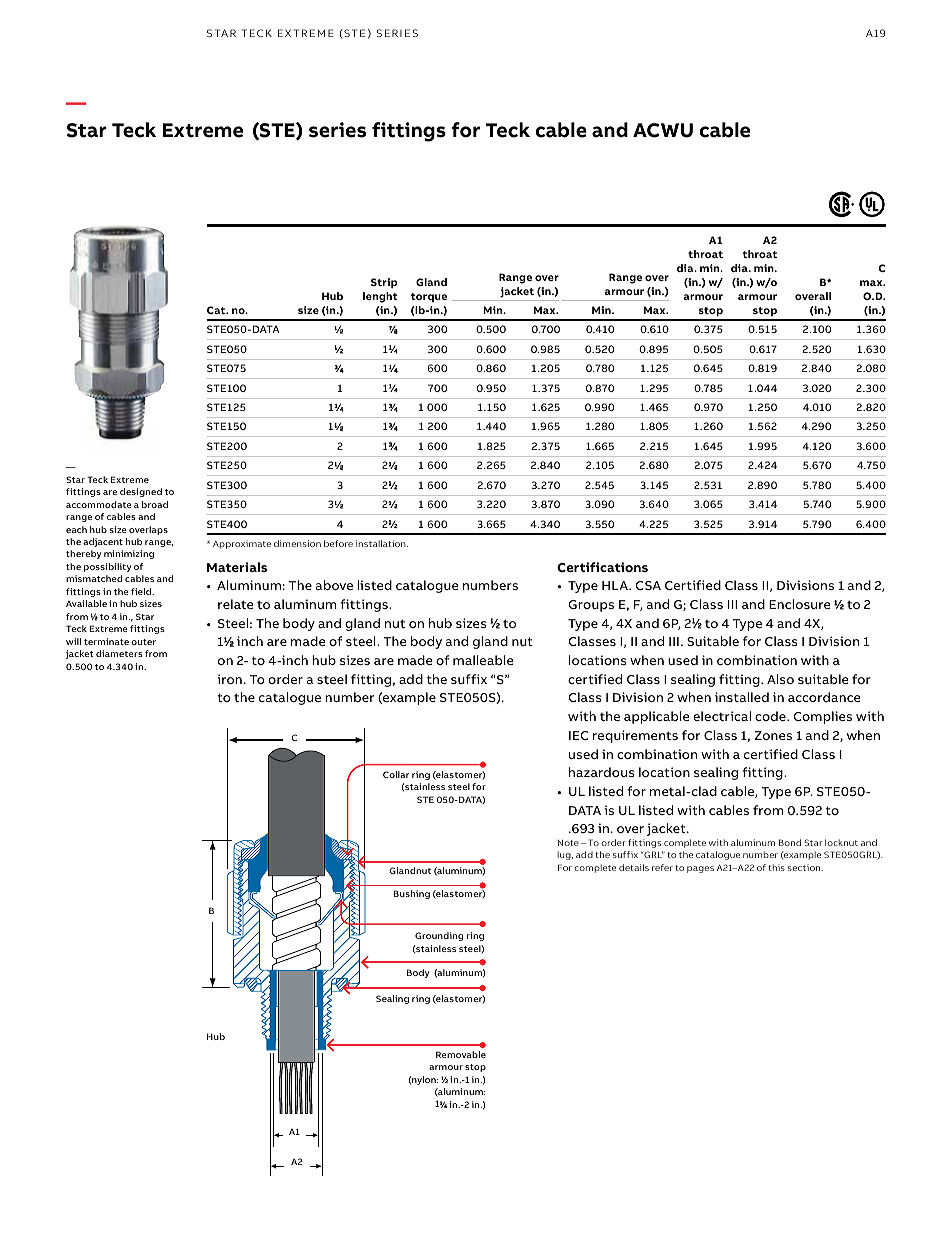 Image resolution: width=952 pixels, height=1233 pixels. Describe the element at coordinates (142, 591) in the screenshot. I see `field` at that location.
